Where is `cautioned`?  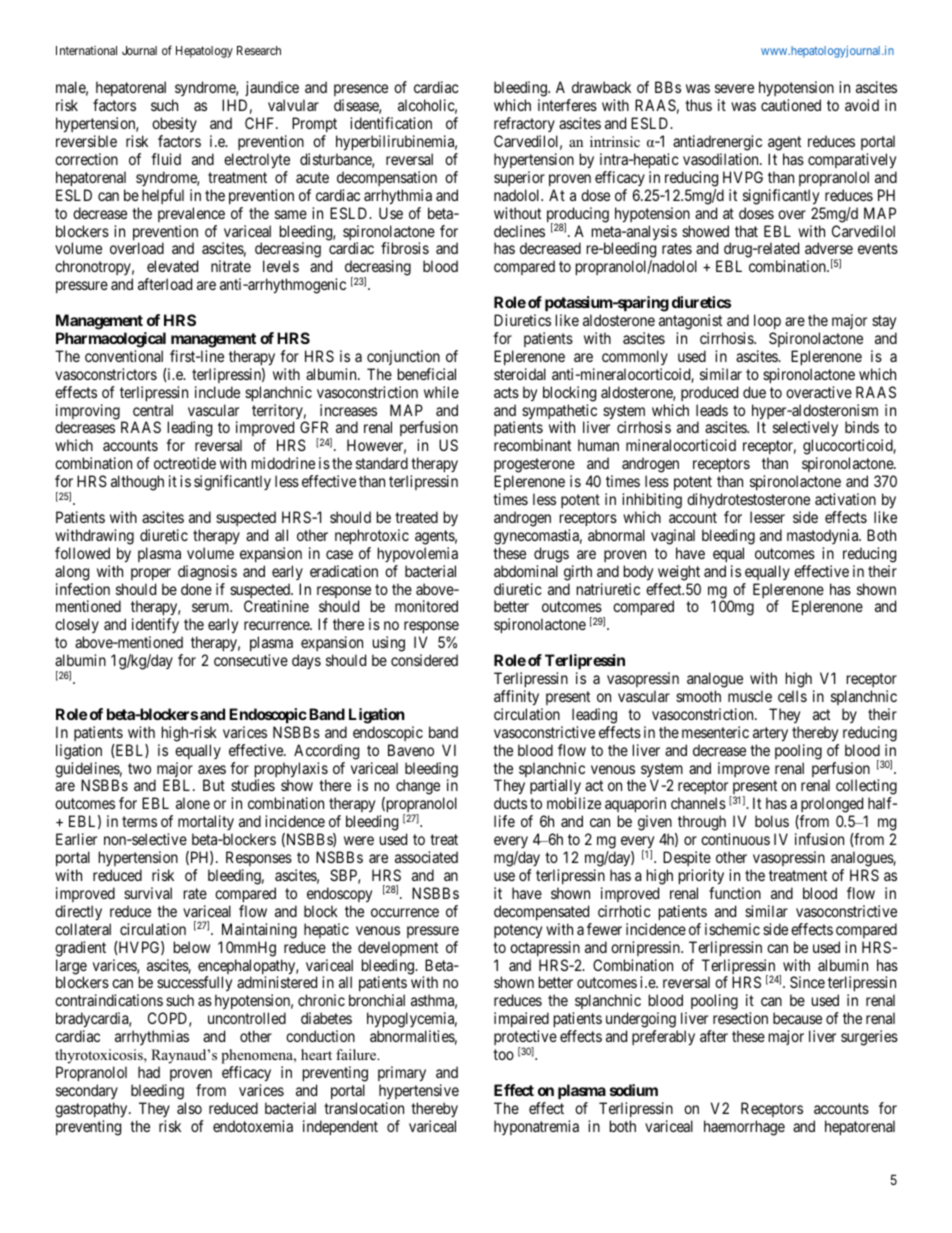
cautioned is located at coordinates (791, 105).
